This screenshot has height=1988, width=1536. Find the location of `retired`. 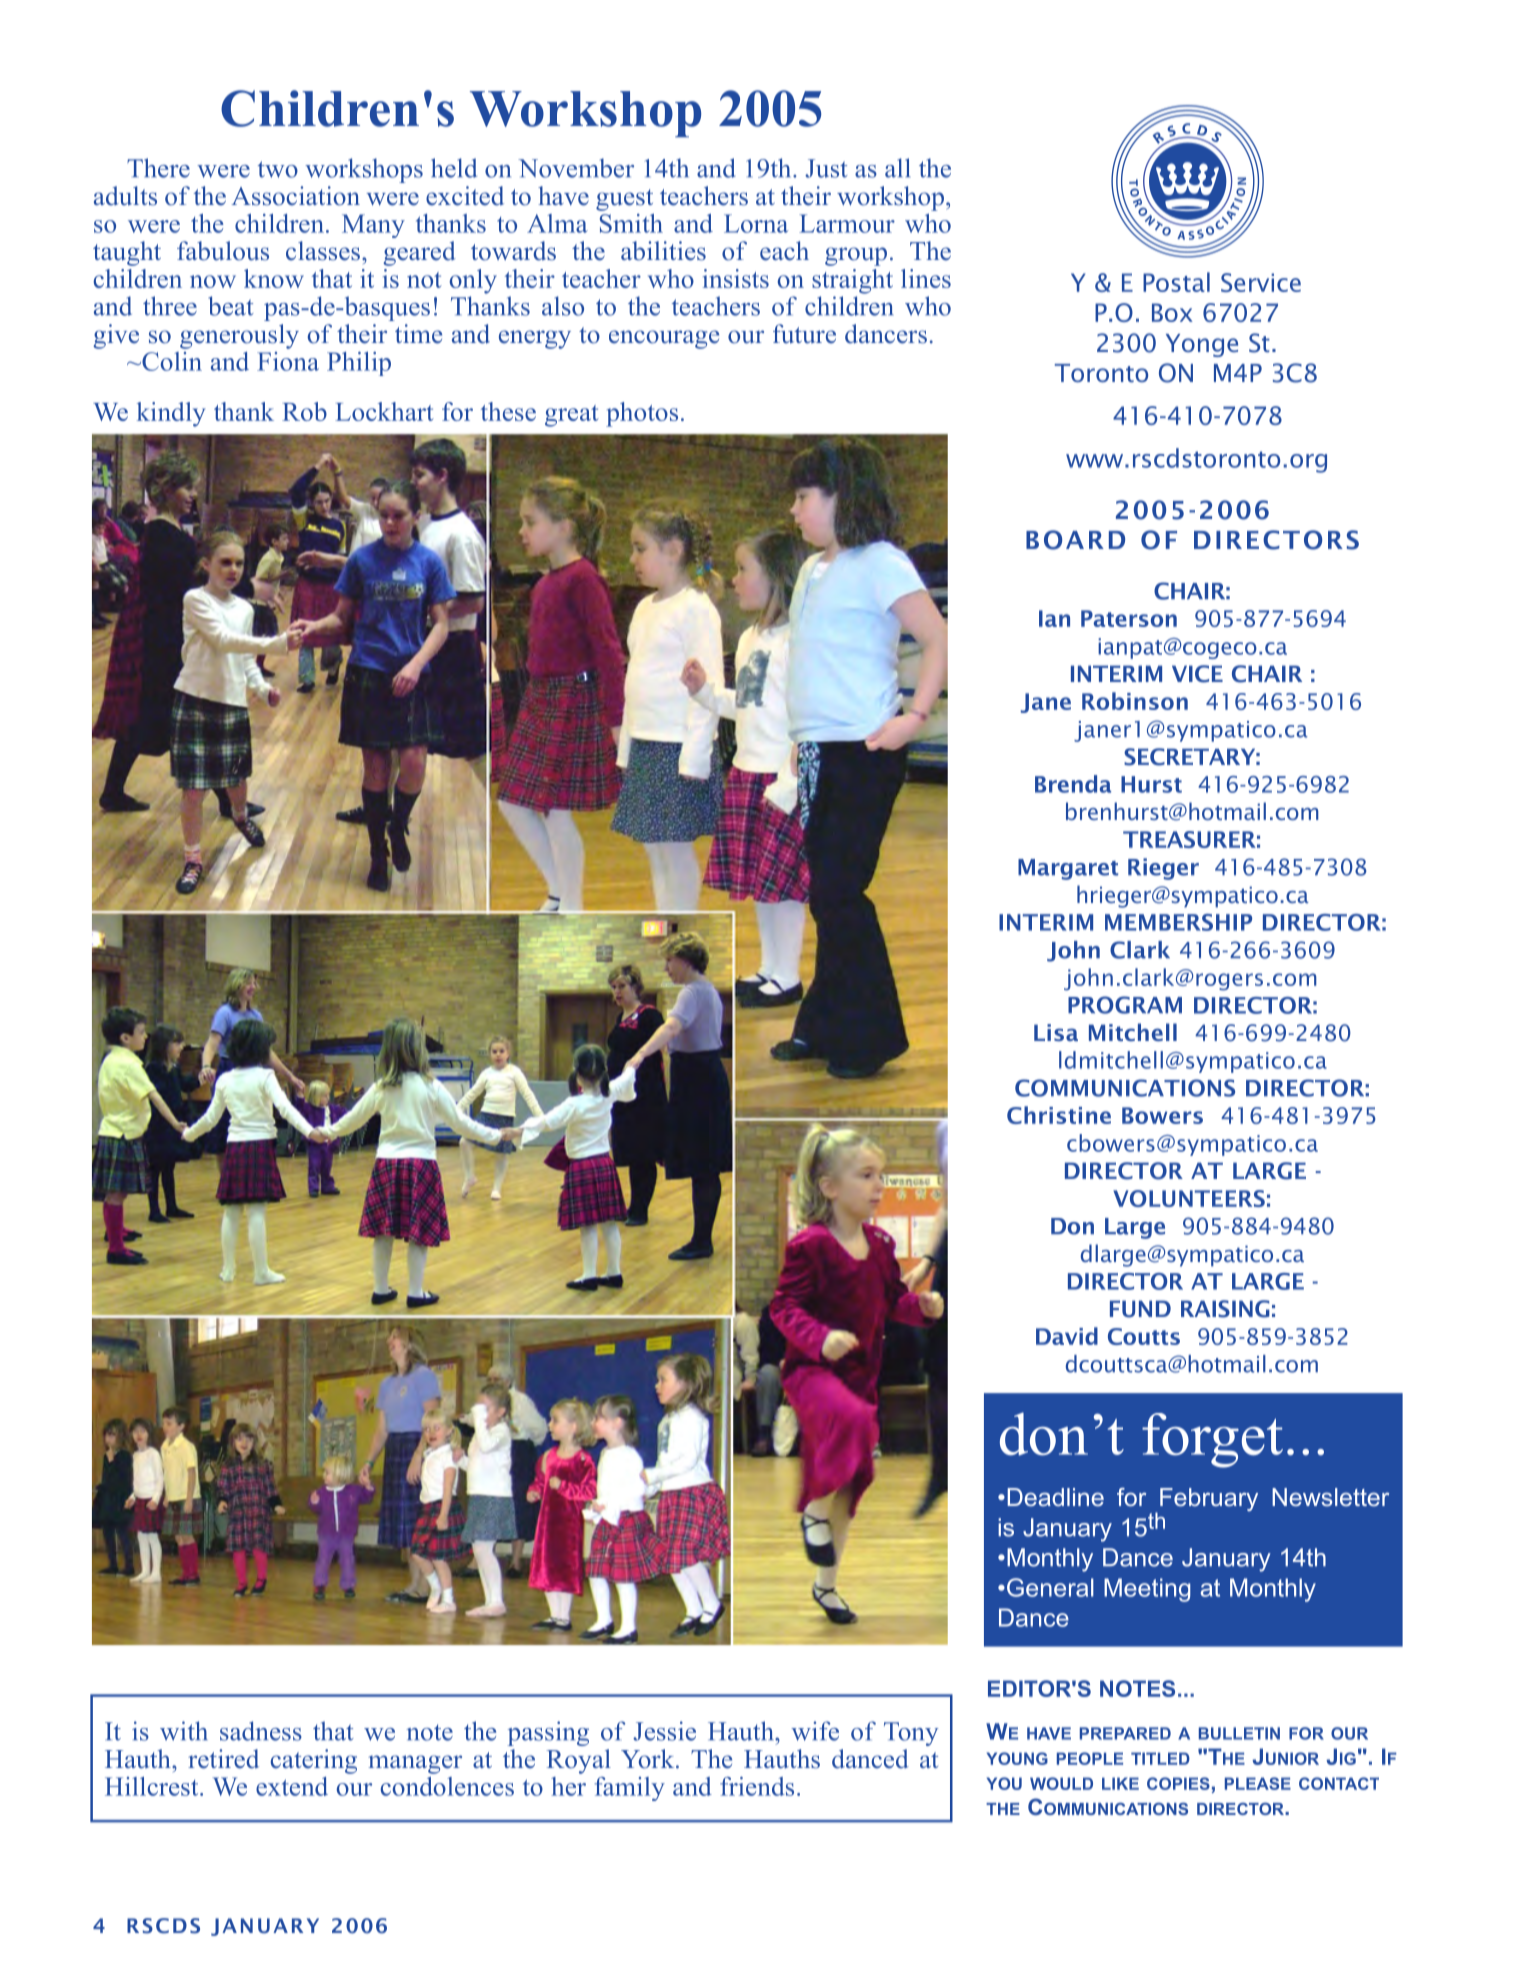

retired is located at coordinates (223, 1759).
